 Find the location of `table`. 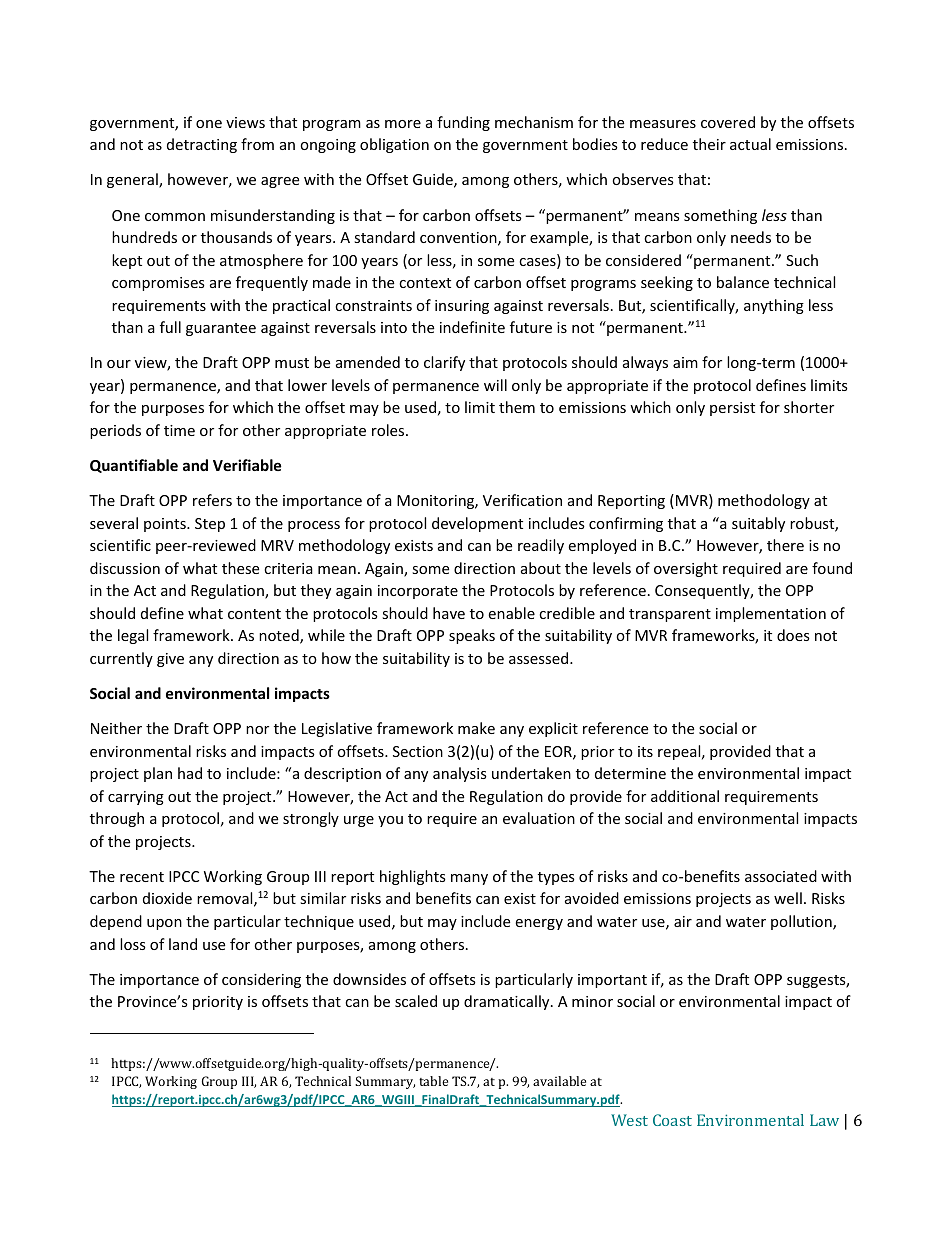

table is located at coordinates (433, 1081).
